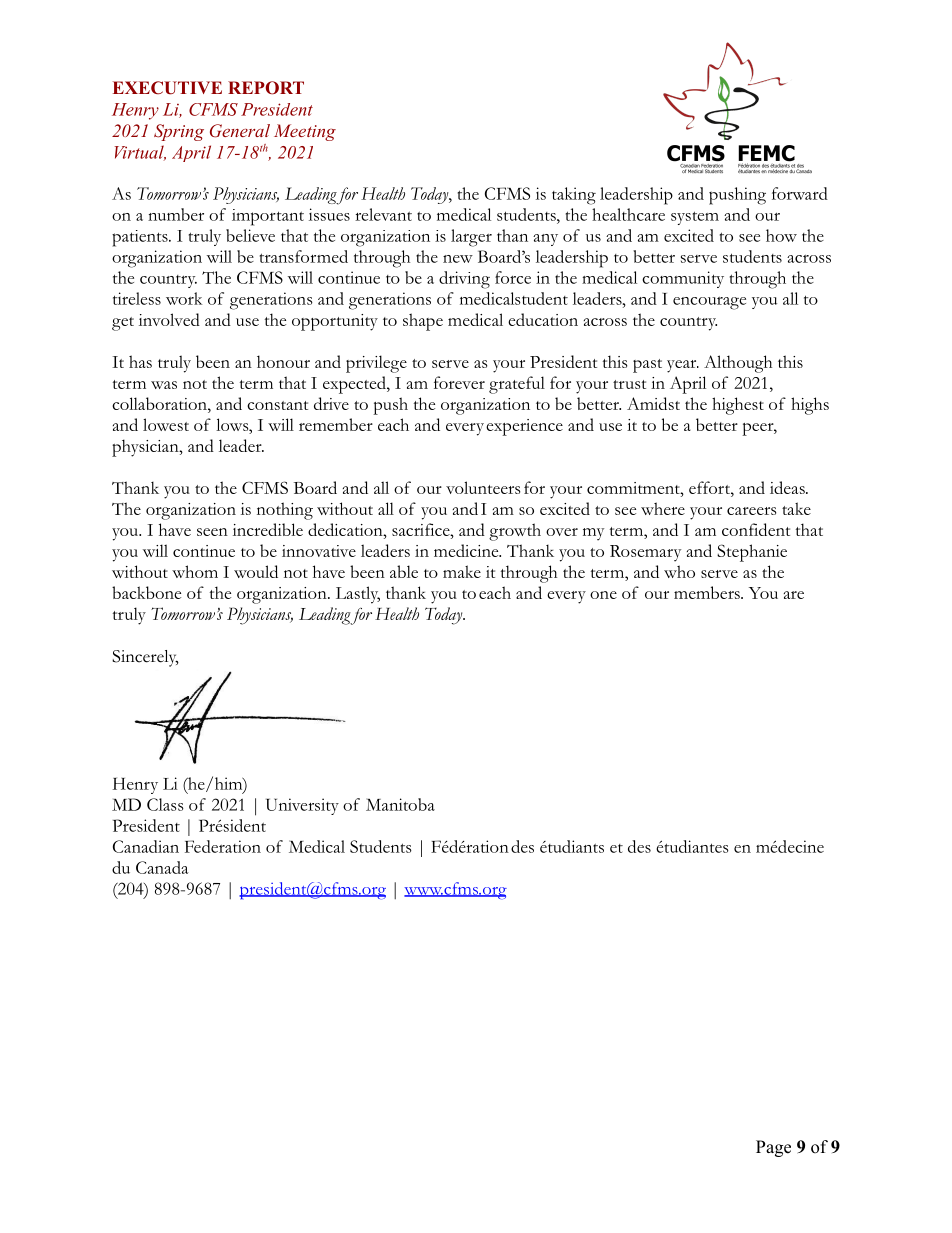 The height and width of the screenshot is (1233, 952). Describe the element at coordinates (708, 592) in the screenshot. I see `members` at that location.
